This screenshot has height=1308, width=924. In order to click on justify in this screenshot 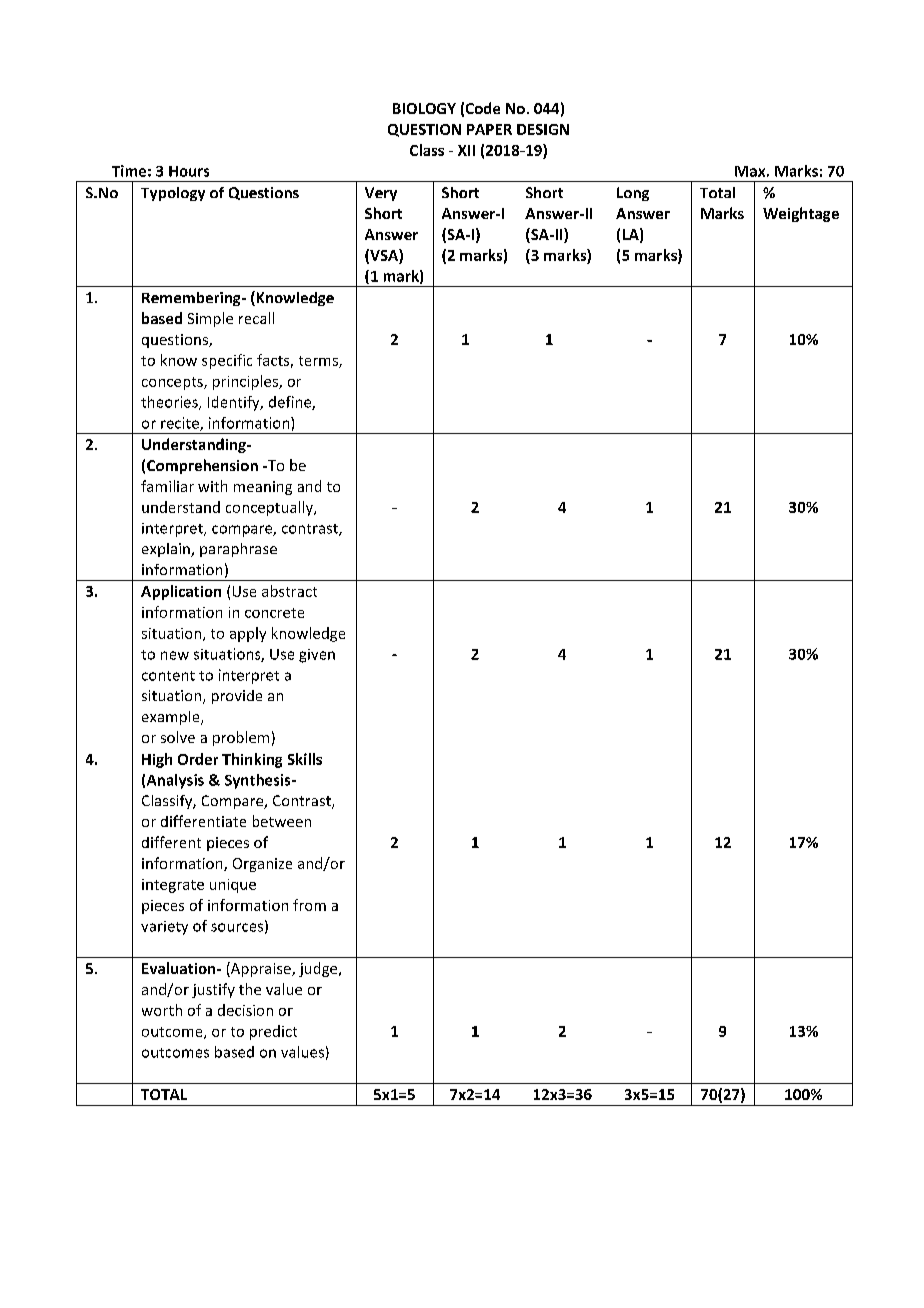, I will do `click(213, 990)`.
